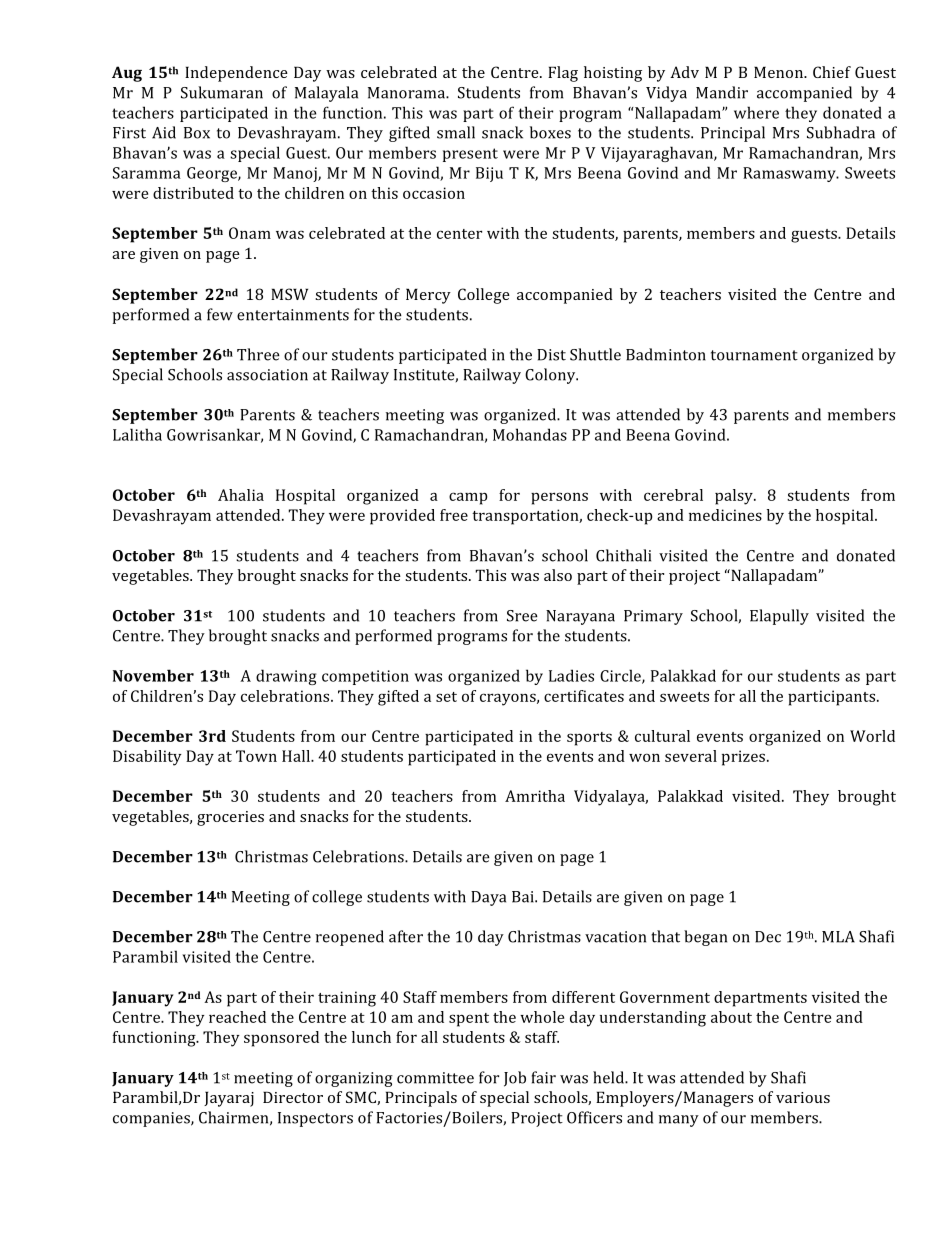  What do you see at coordinates (153, 675) in the screenshot?
I see `November` at bounding box center [153, 675].
